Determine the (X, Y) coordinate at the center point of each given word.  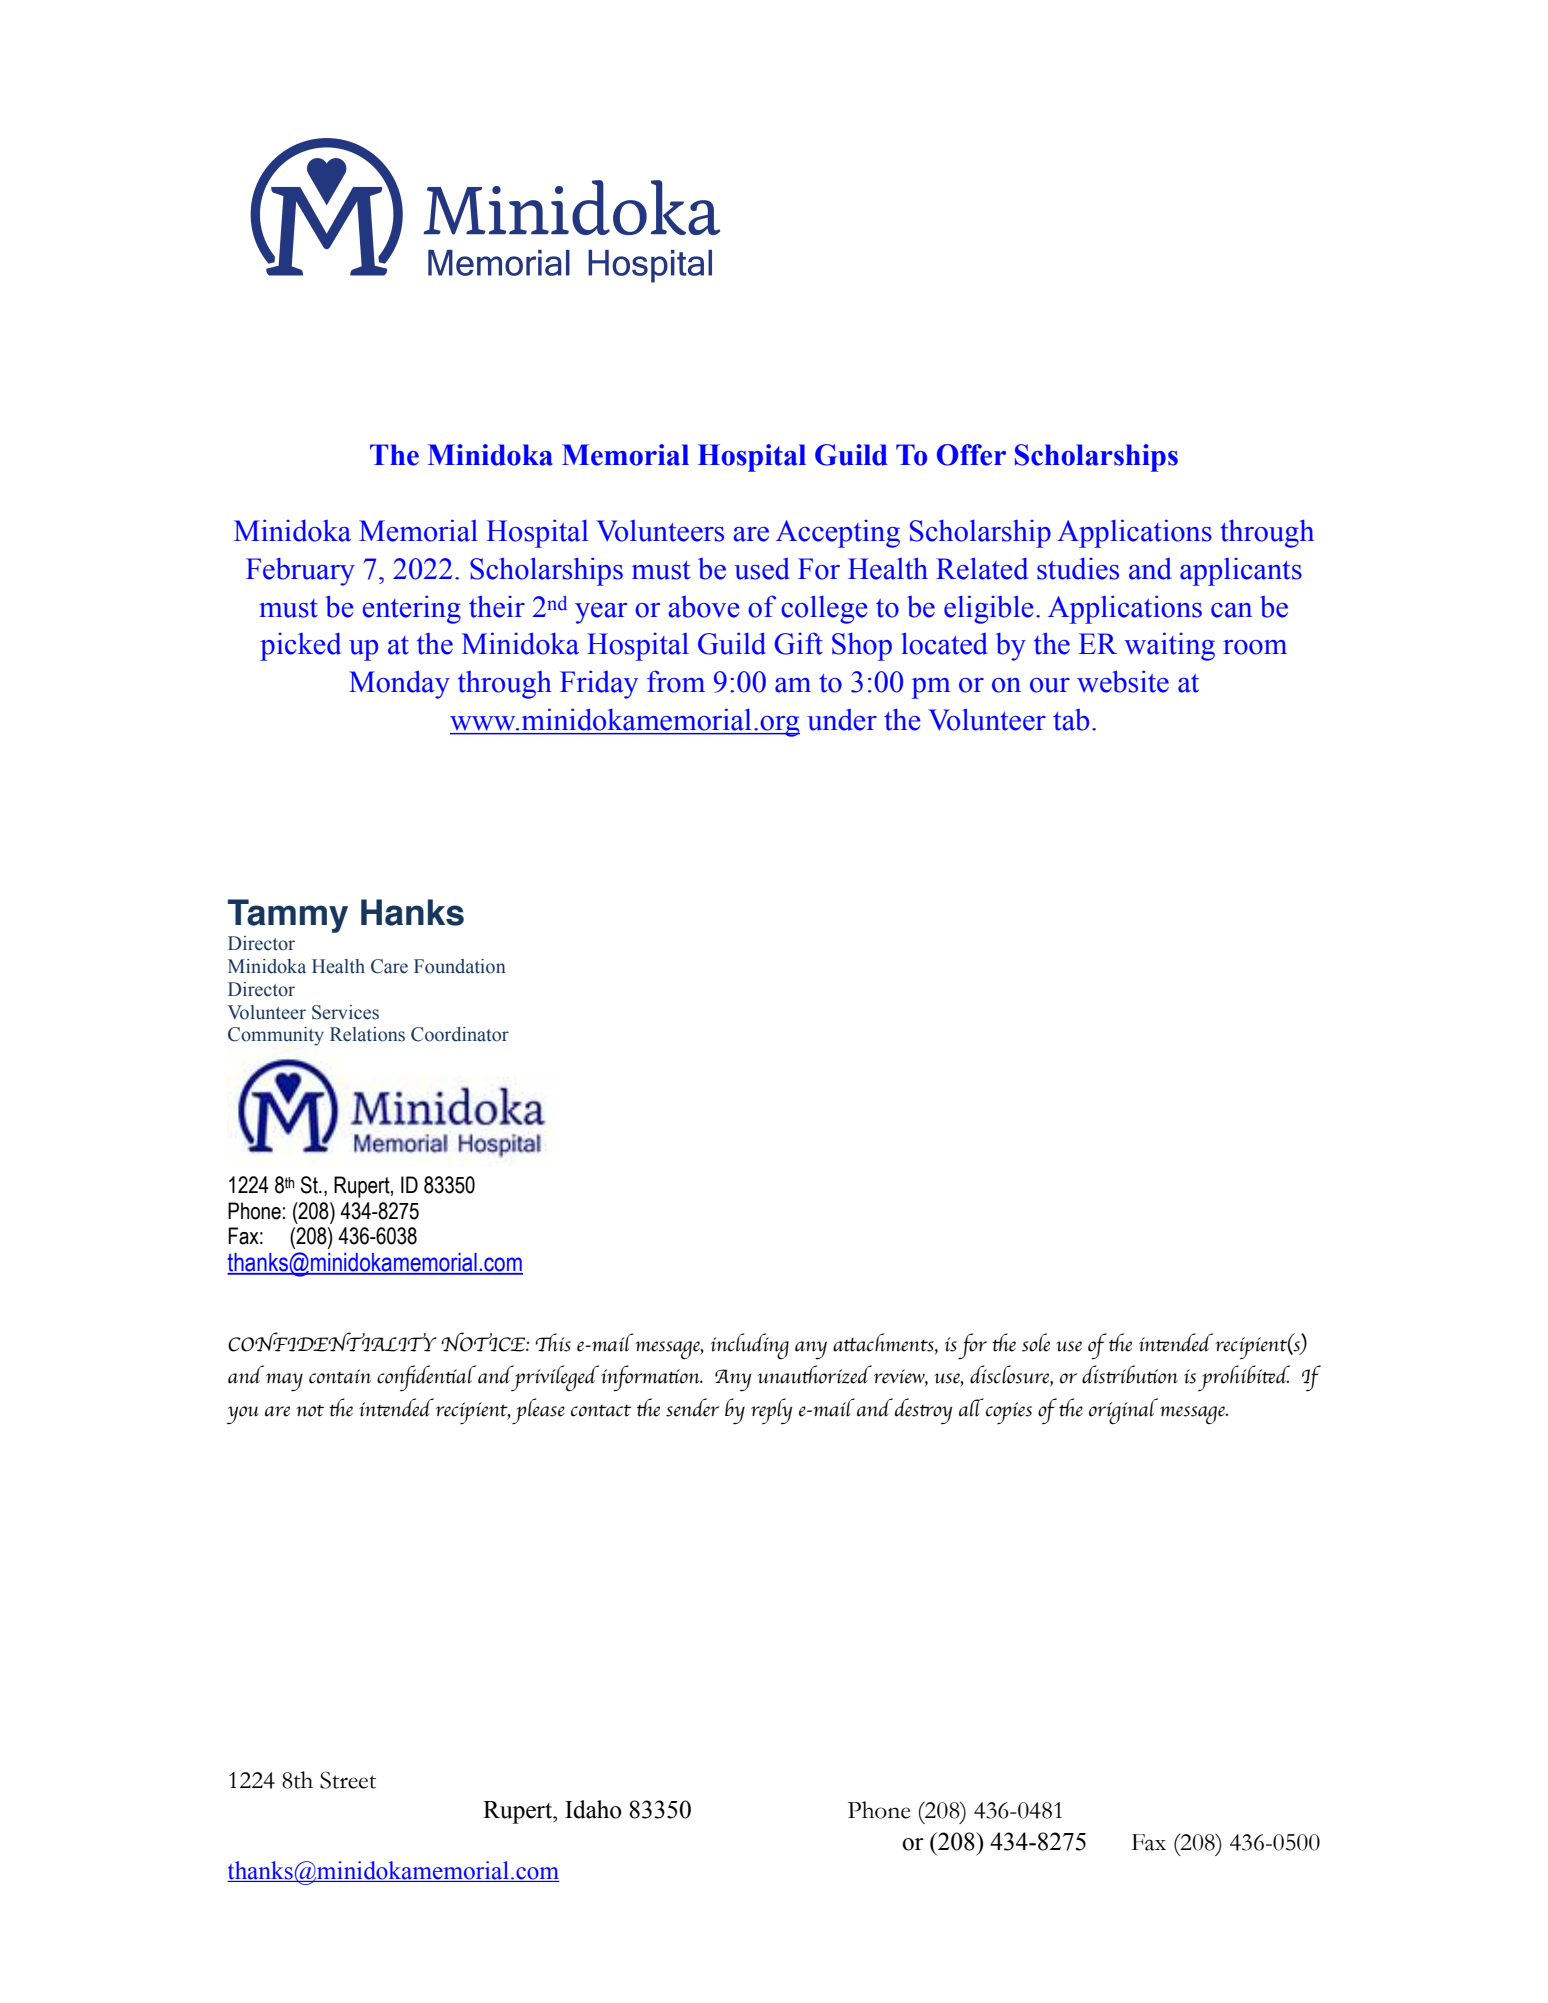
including (750, 1346)
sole (1036, 1342)
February (300, 572)
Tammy (288, 916)
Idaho (593, 1809)
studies (1078, 569)
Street (348, 1780)
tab (1071, 720)
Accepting (838, 534)
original (1123, 1411)
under (842, 720)
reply (771, 1411)
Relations (367, 1034)
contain (340, 1376)
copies (1009, 1413)
